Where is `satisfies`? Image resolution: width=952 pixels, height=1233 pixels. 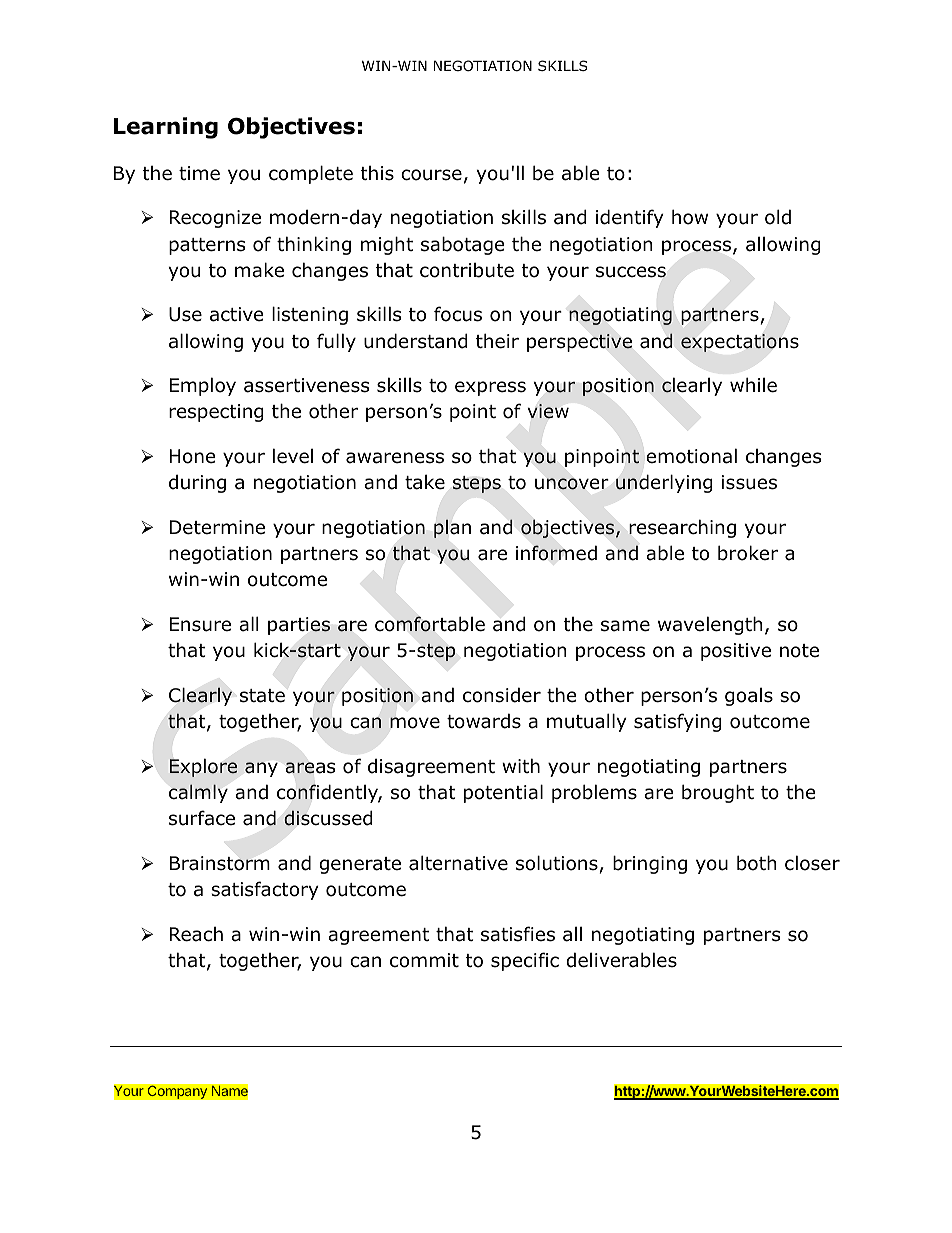
satisfies is located at coordinates (518, 934).
